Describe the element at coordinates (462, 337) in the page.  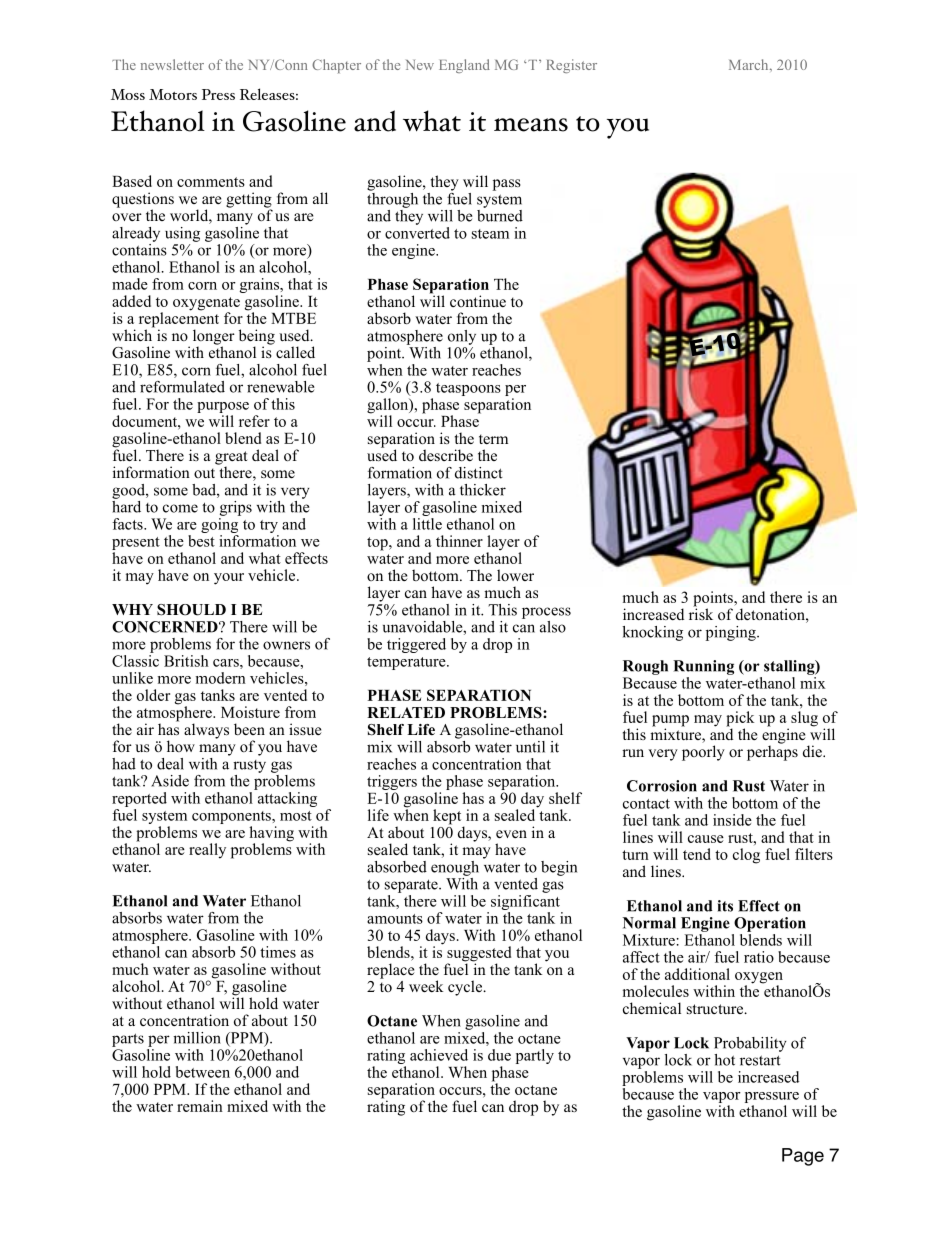
I see `only` at that location.
